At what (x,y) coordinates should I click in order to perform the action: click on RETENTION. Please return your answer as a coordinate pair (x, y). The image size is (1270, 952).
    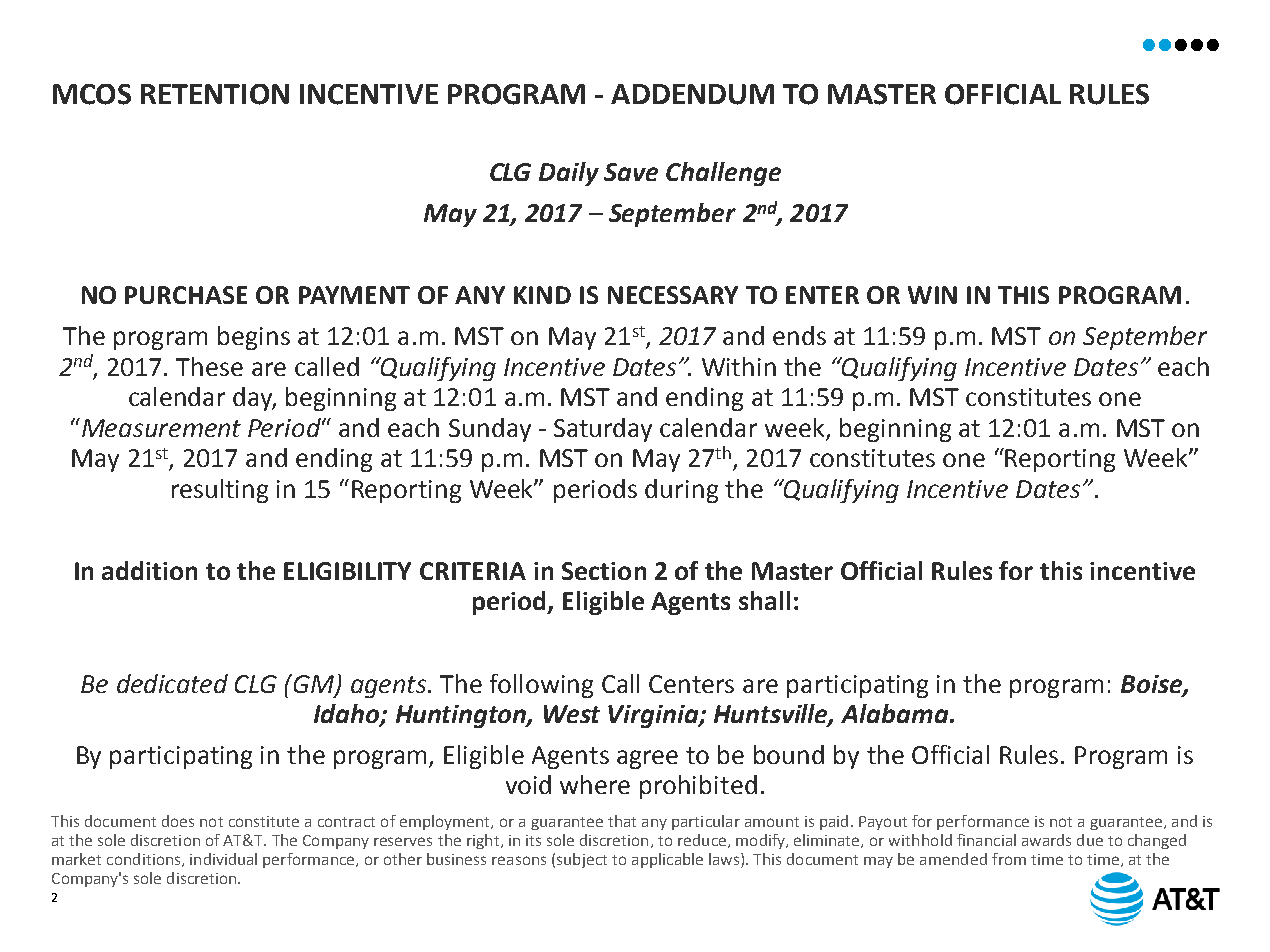
    Looking at the image, I should click on (215, 94).
